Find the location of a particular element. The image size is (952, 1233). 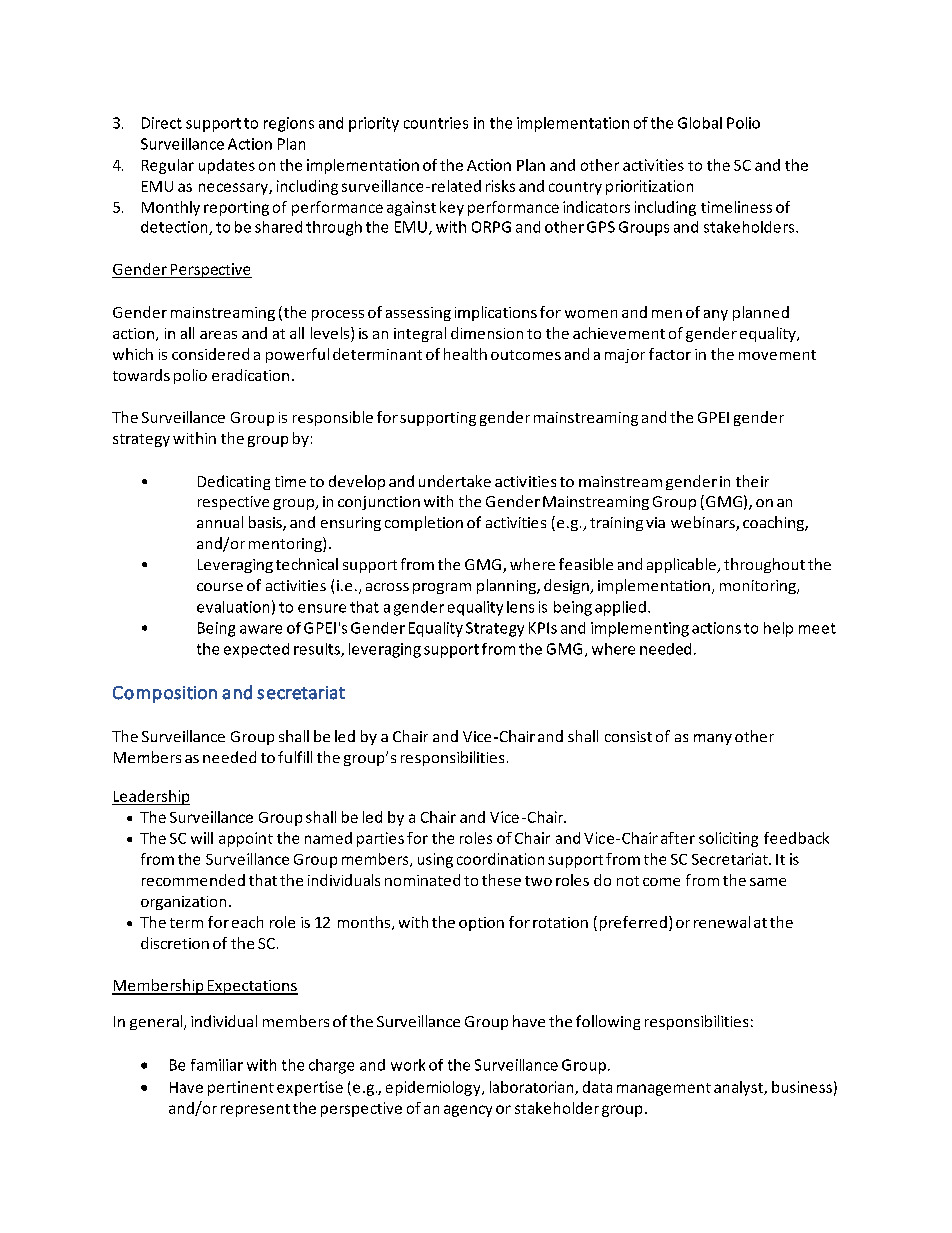

familiar is located at coordinates (217, 1065).
